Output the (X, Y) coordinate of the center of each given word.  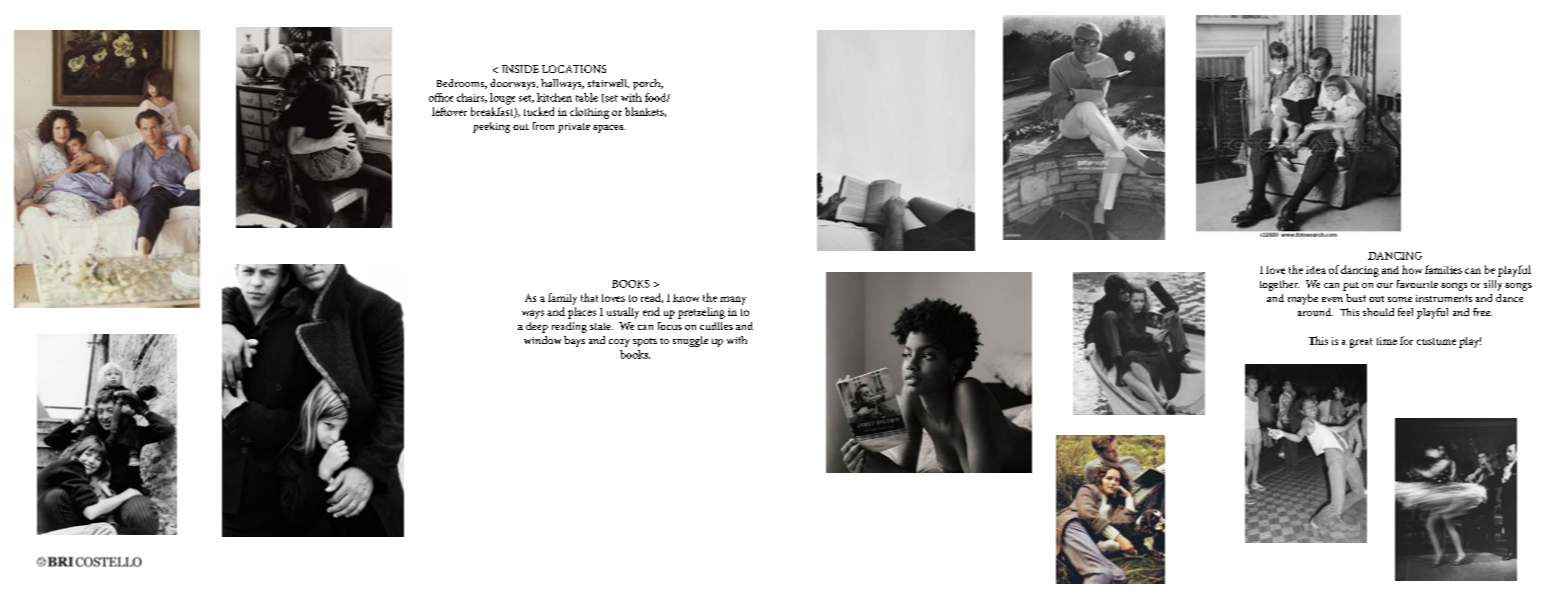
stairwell (608, 83)
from (543, 126)
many (733, 300)
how (1412, 269)
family (562, 299)
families (1443, 269)
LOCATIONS (574, 69)
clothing (589, 113)
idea (1316, 270)
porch (648, 84)
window (542, 340)
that (589, 297)
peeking (491, 127)
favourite (1417, 284)
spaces (609, 129)
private (574, 128)
